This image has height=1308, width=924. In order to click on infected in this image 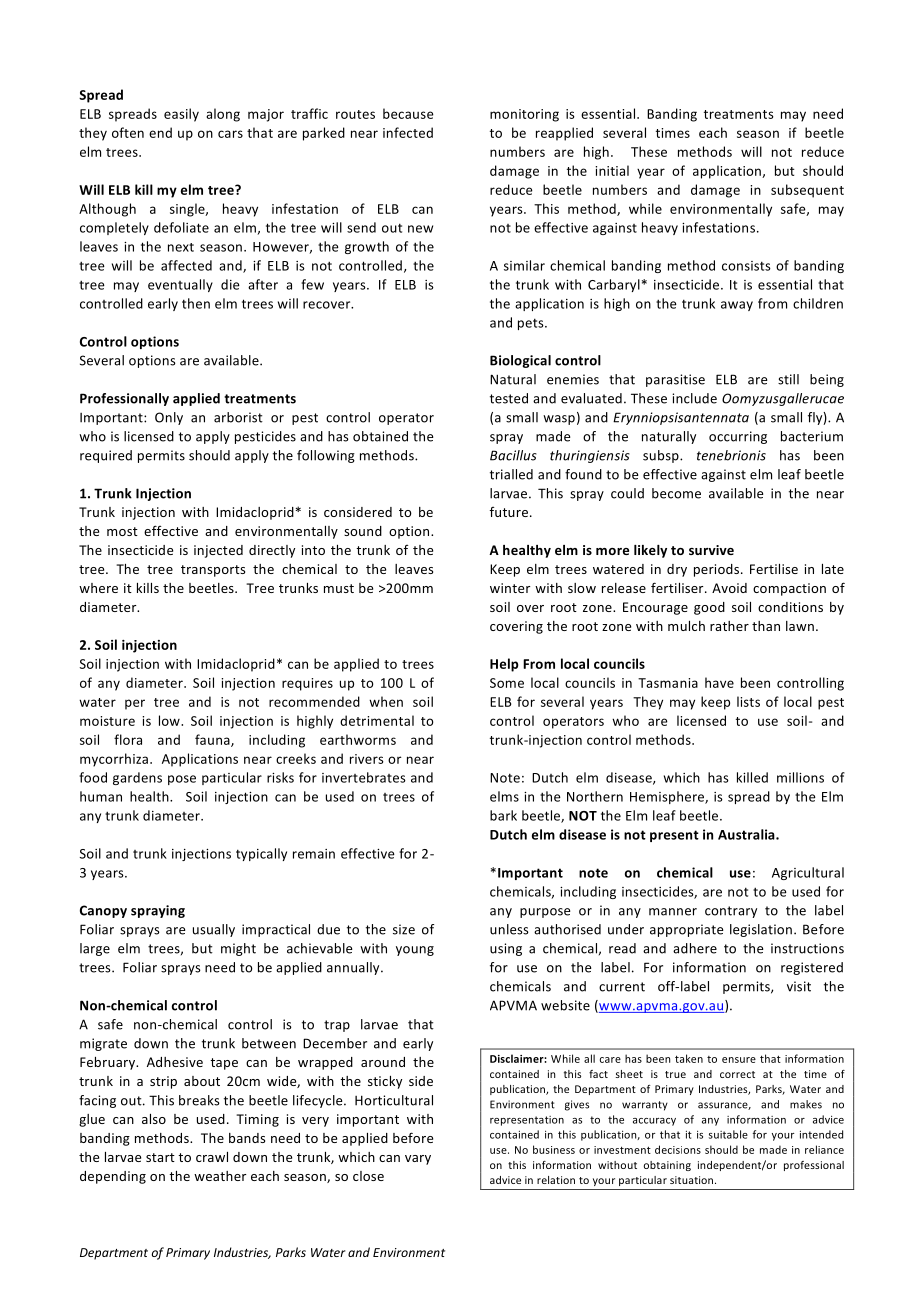, I will do `click(408, 132)`.
